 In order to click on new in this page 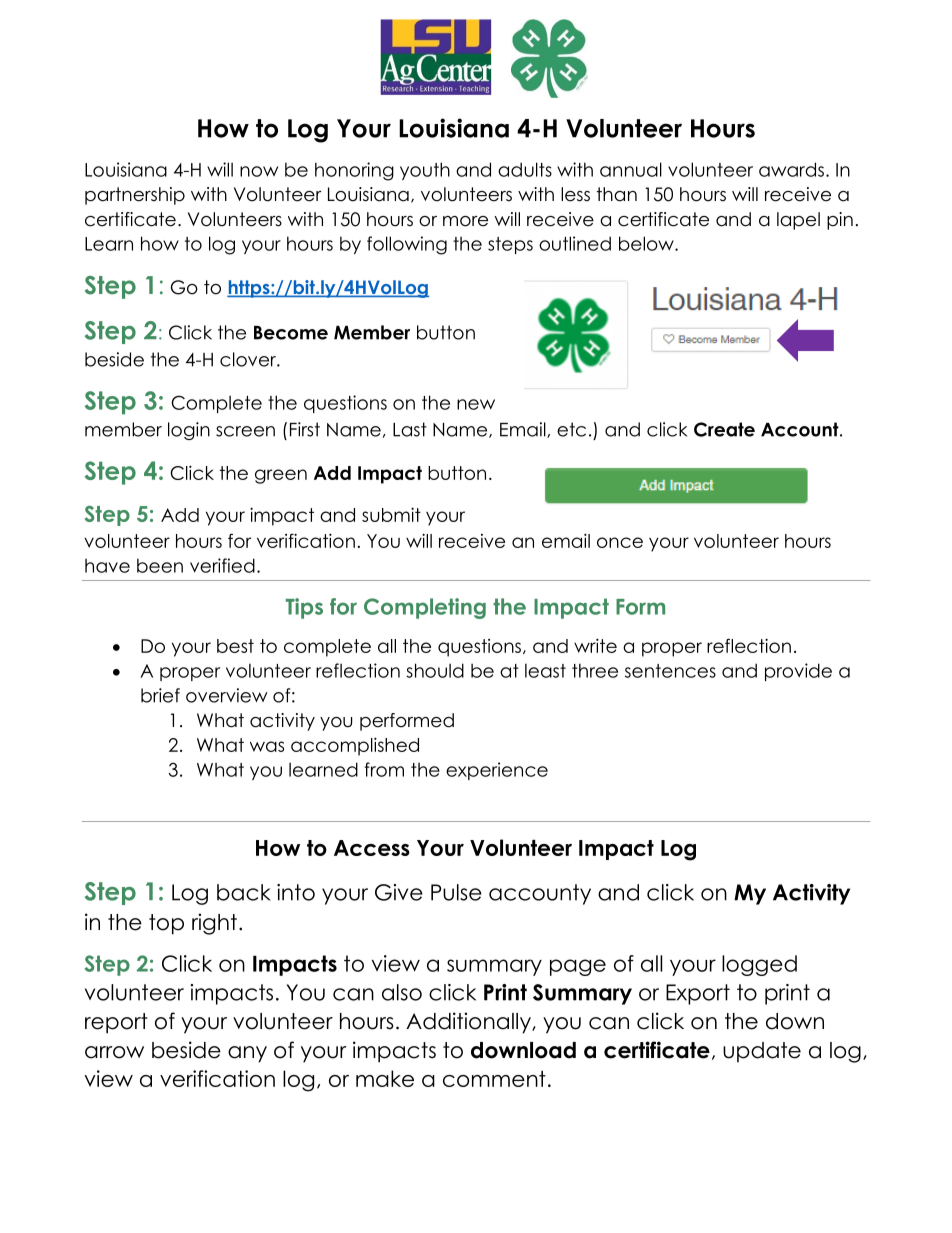, I will do `click(476, 404)`.
